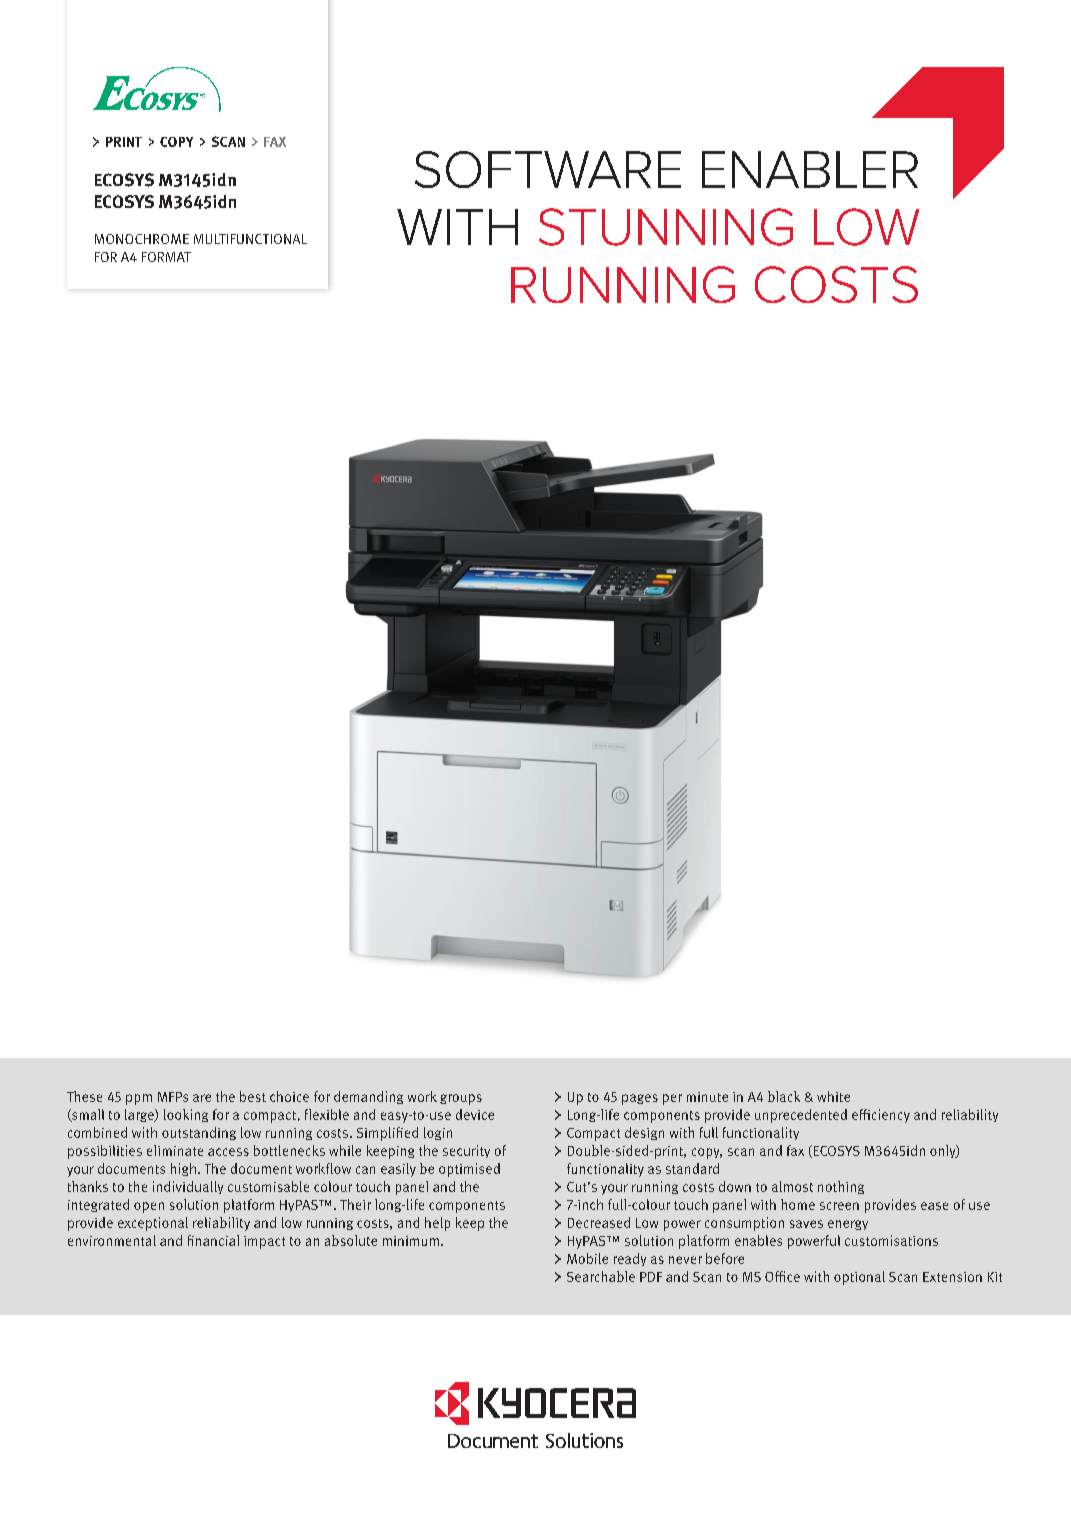  I want to click on financial, so click(213, 1240).
